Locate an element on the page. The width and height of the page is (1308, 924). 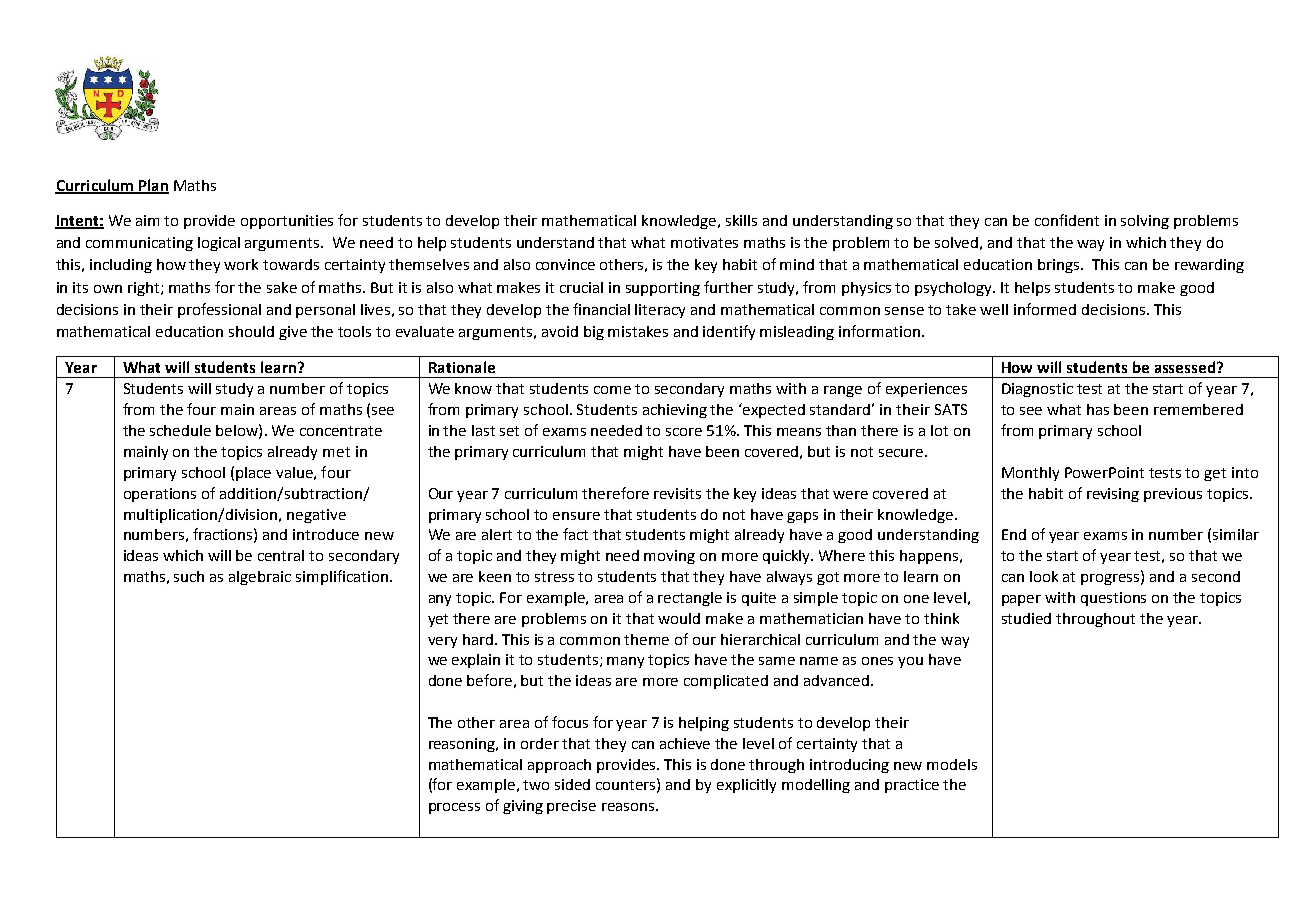
models is located at coordinates (952, 764).
